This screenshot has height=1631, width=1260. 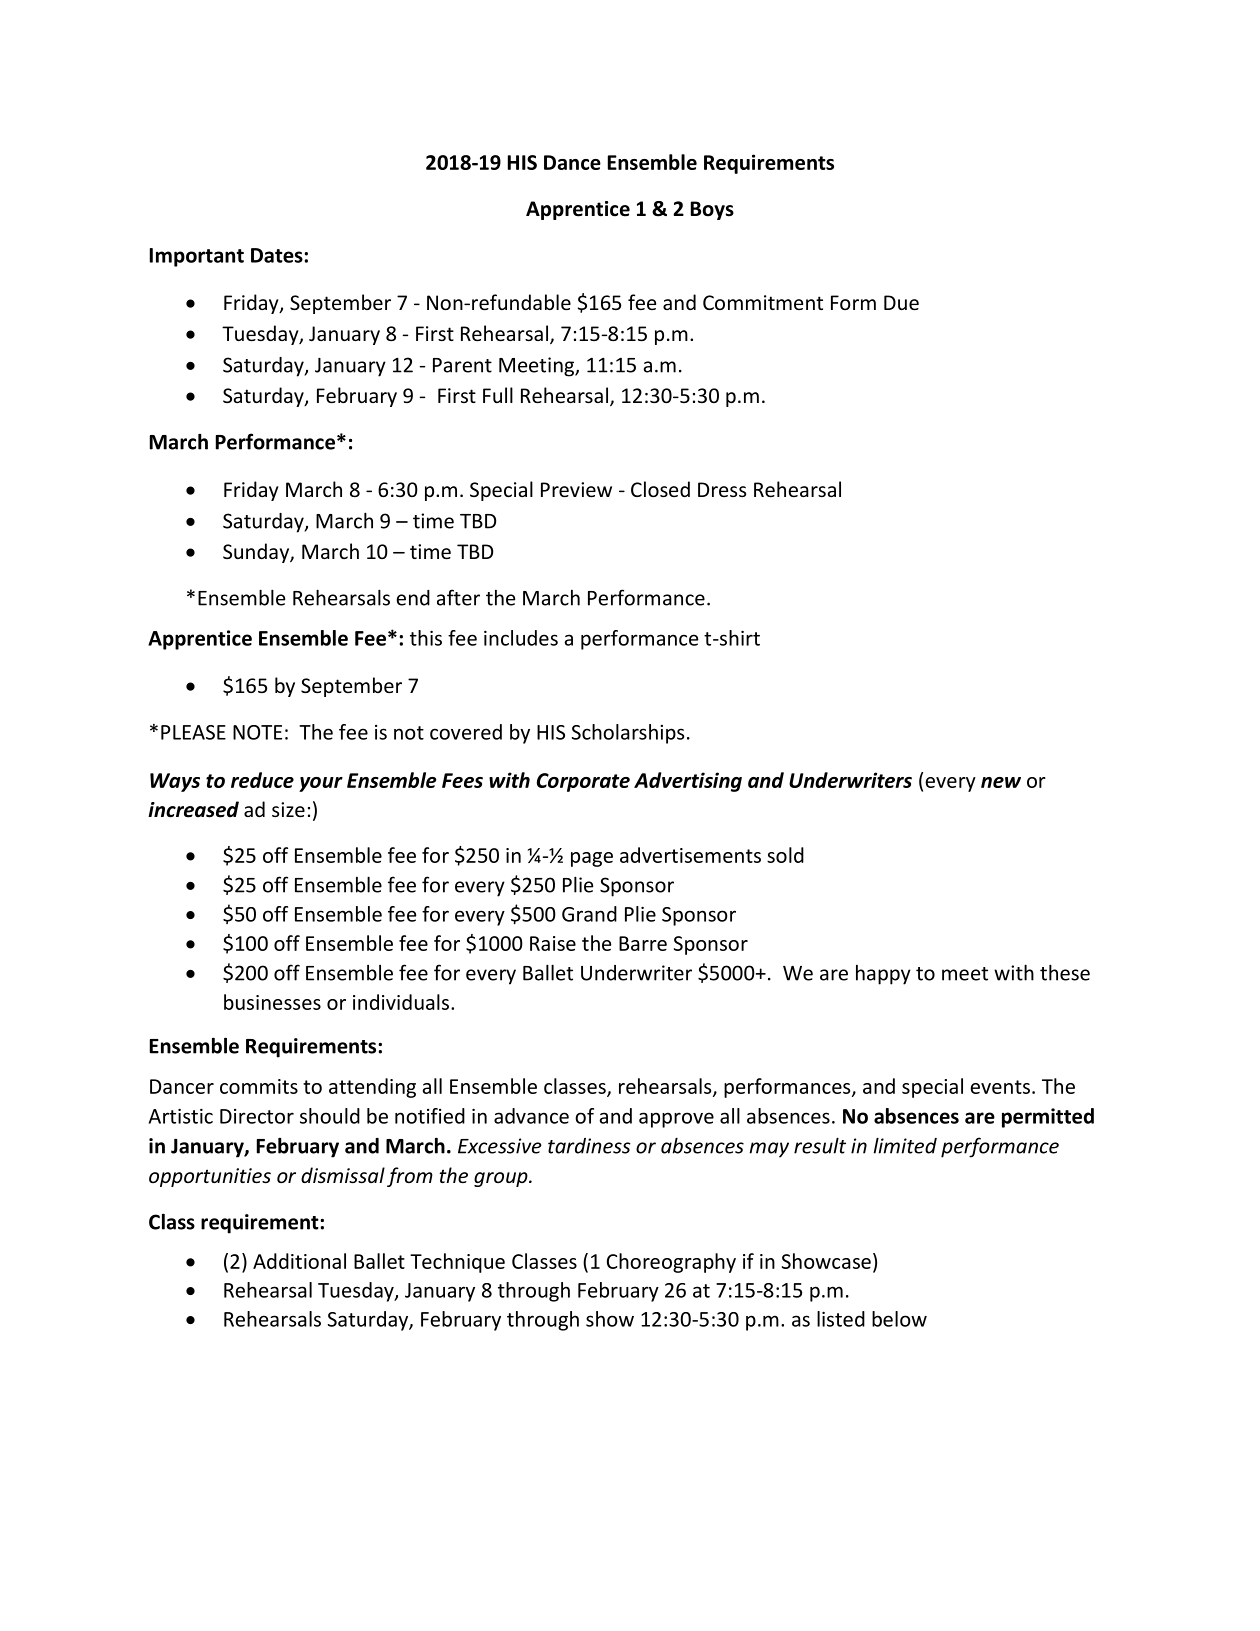 I want to click on Choreography, so click(x=671, y=1263).
